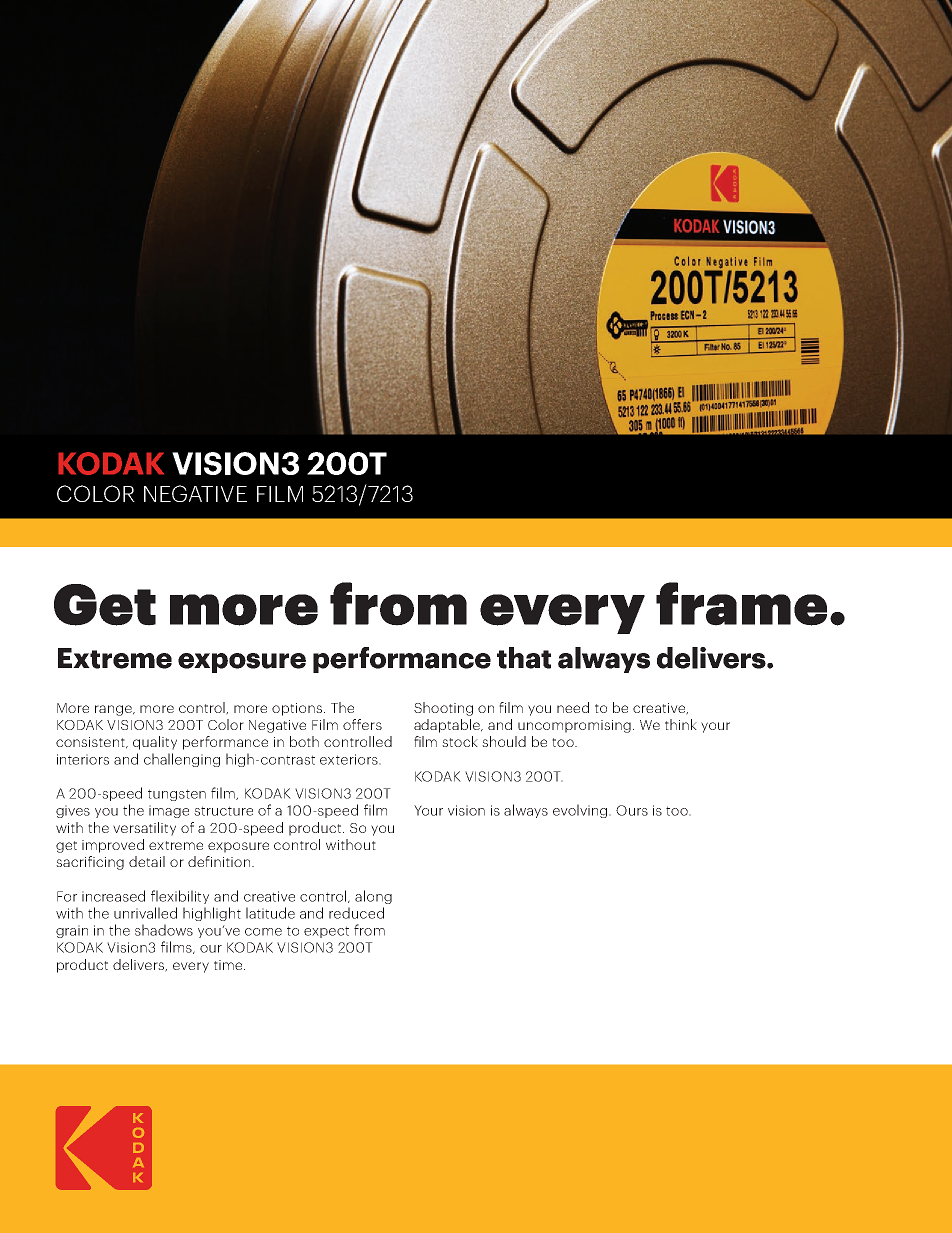 This screenshot has width=952, height=1233. What do you see at coordinates (350, 759) in the screenshot?
I see `exteriors` at bounding box center [350, 759].
